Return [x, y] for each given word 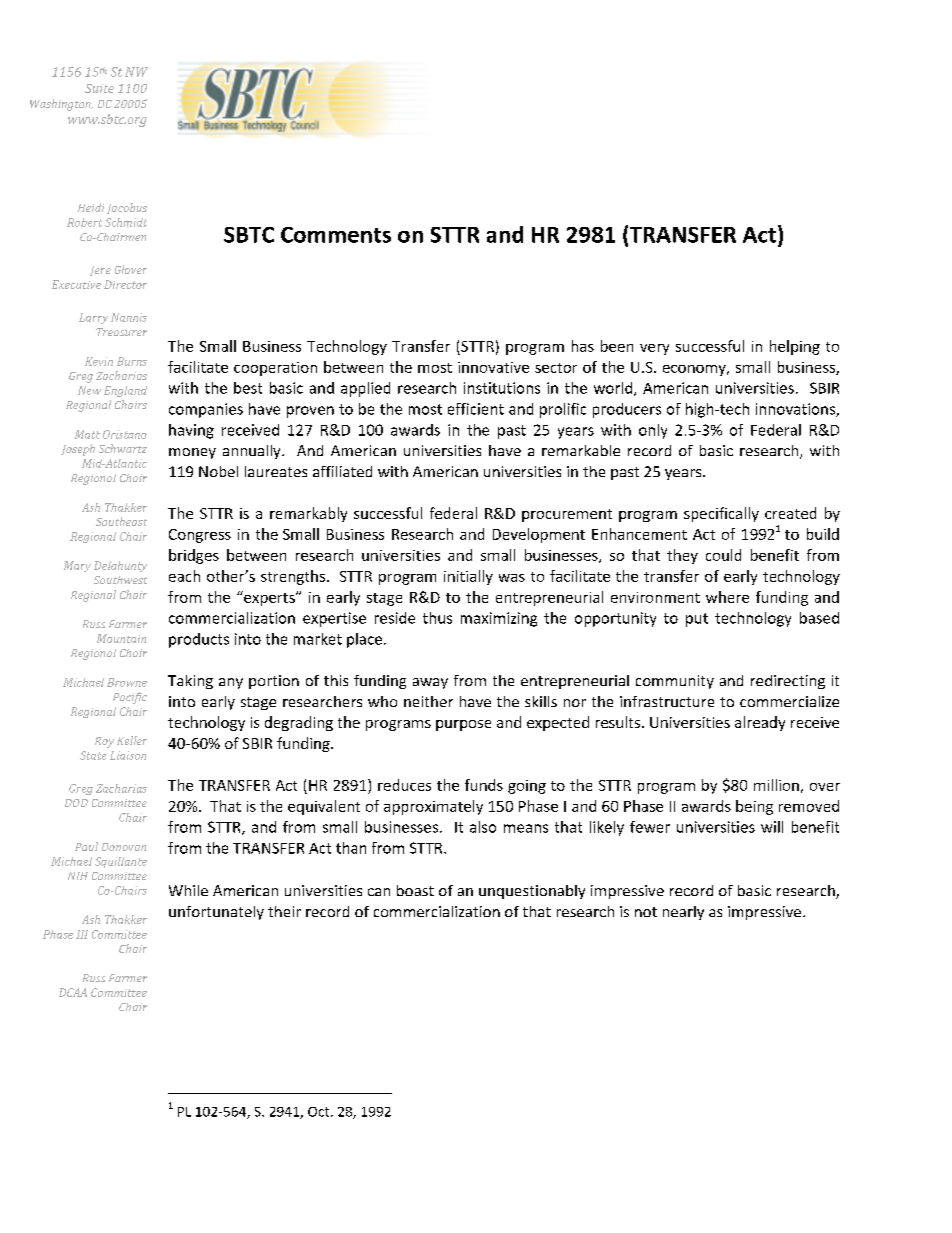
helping [795, 347]
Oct [320, 1112]
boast [415, 890]
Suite [99, 88]
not [646, 912]
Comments [336, 235]
